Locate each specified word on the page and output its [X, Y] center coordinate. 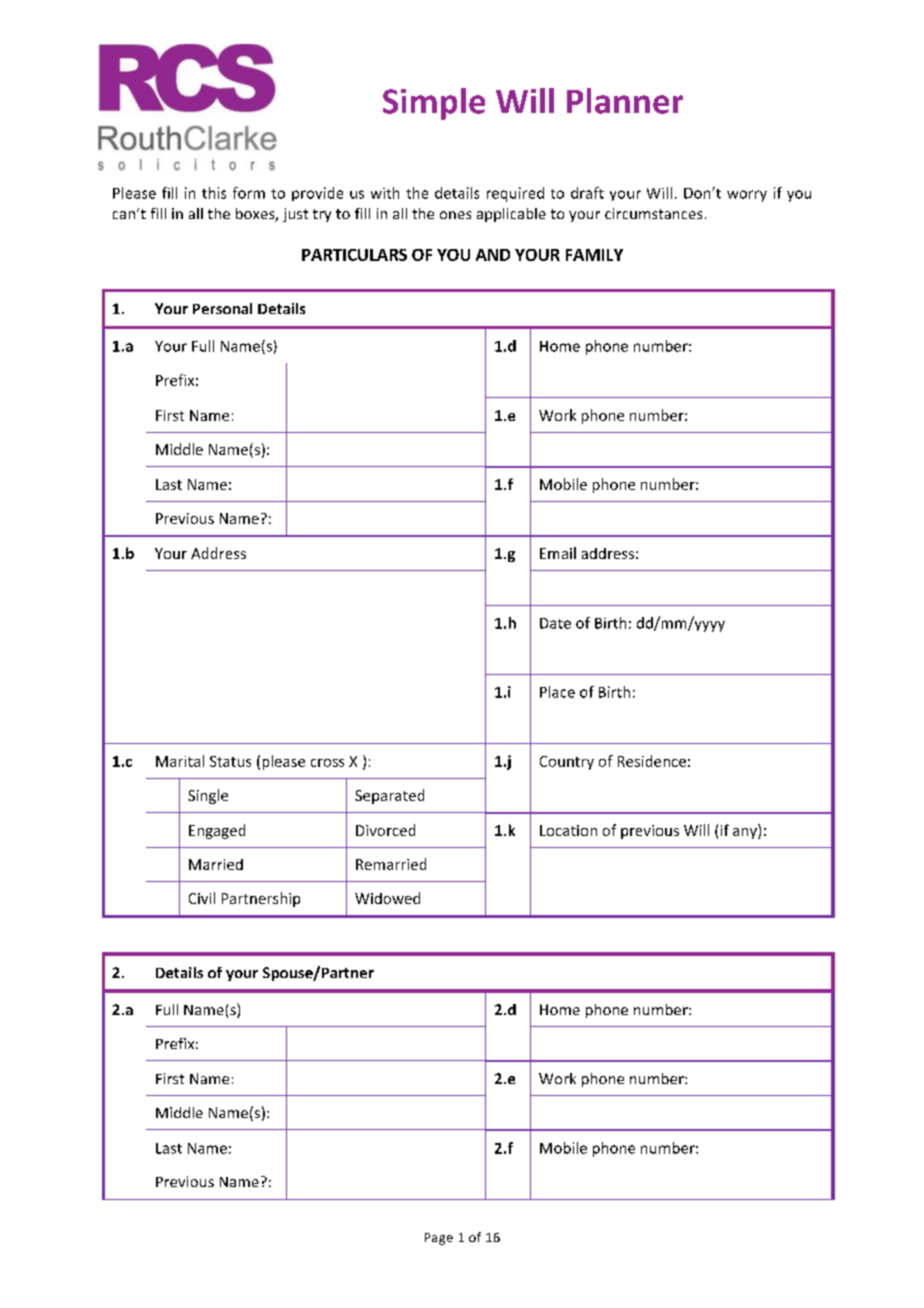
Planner [625, 101]
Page [439, 1239]
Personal [222, 308]
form [249, 193]
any [746, 833]
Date [555, 623]
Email [558, 553]
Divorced [385, 830]
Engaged [217, 831]
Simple [434, 104]
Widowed [387, 898]
